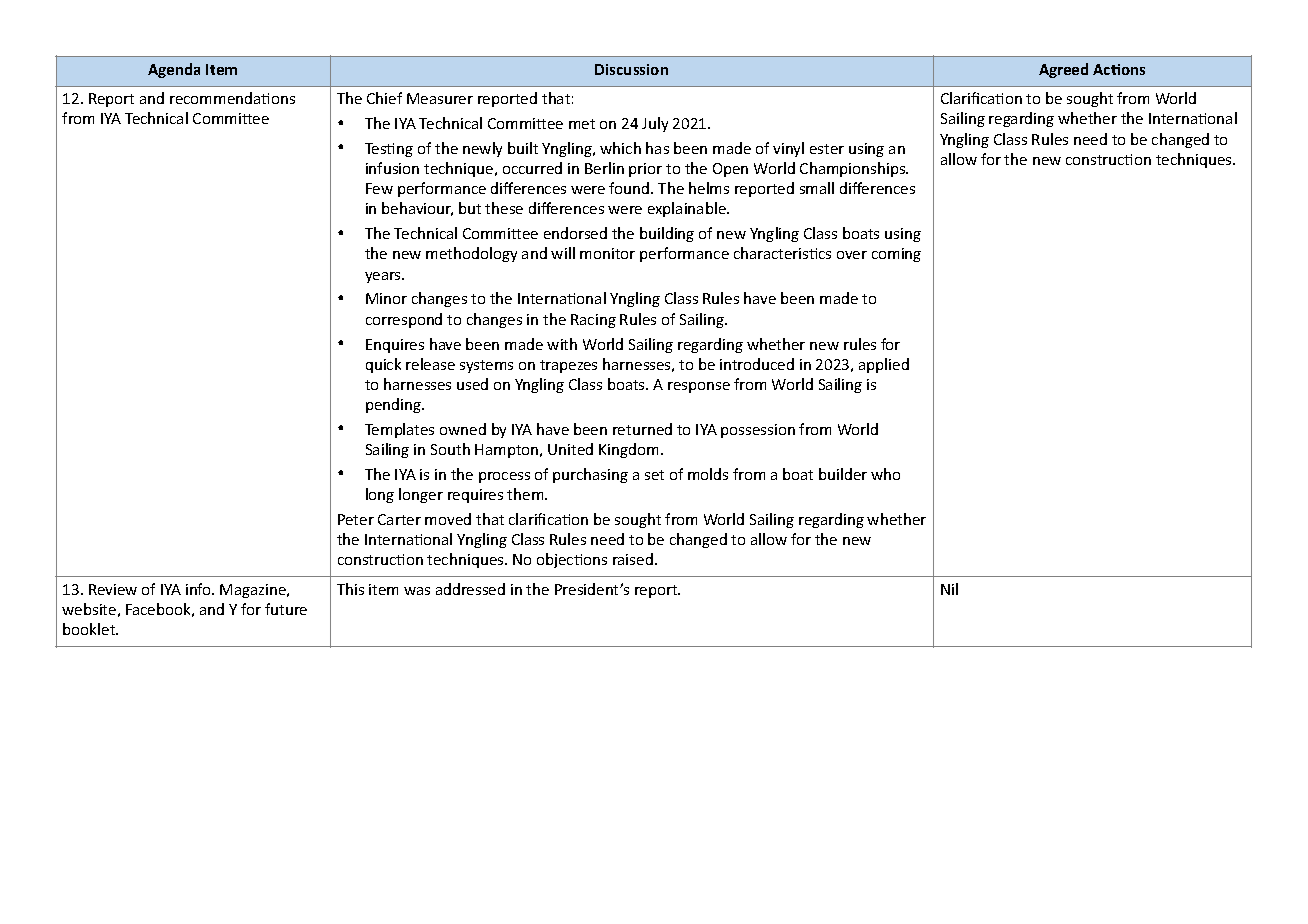  What do you see at coordinates (896, 255) in the screenshot?
I see `coming` at bounding box center [896, 255].
